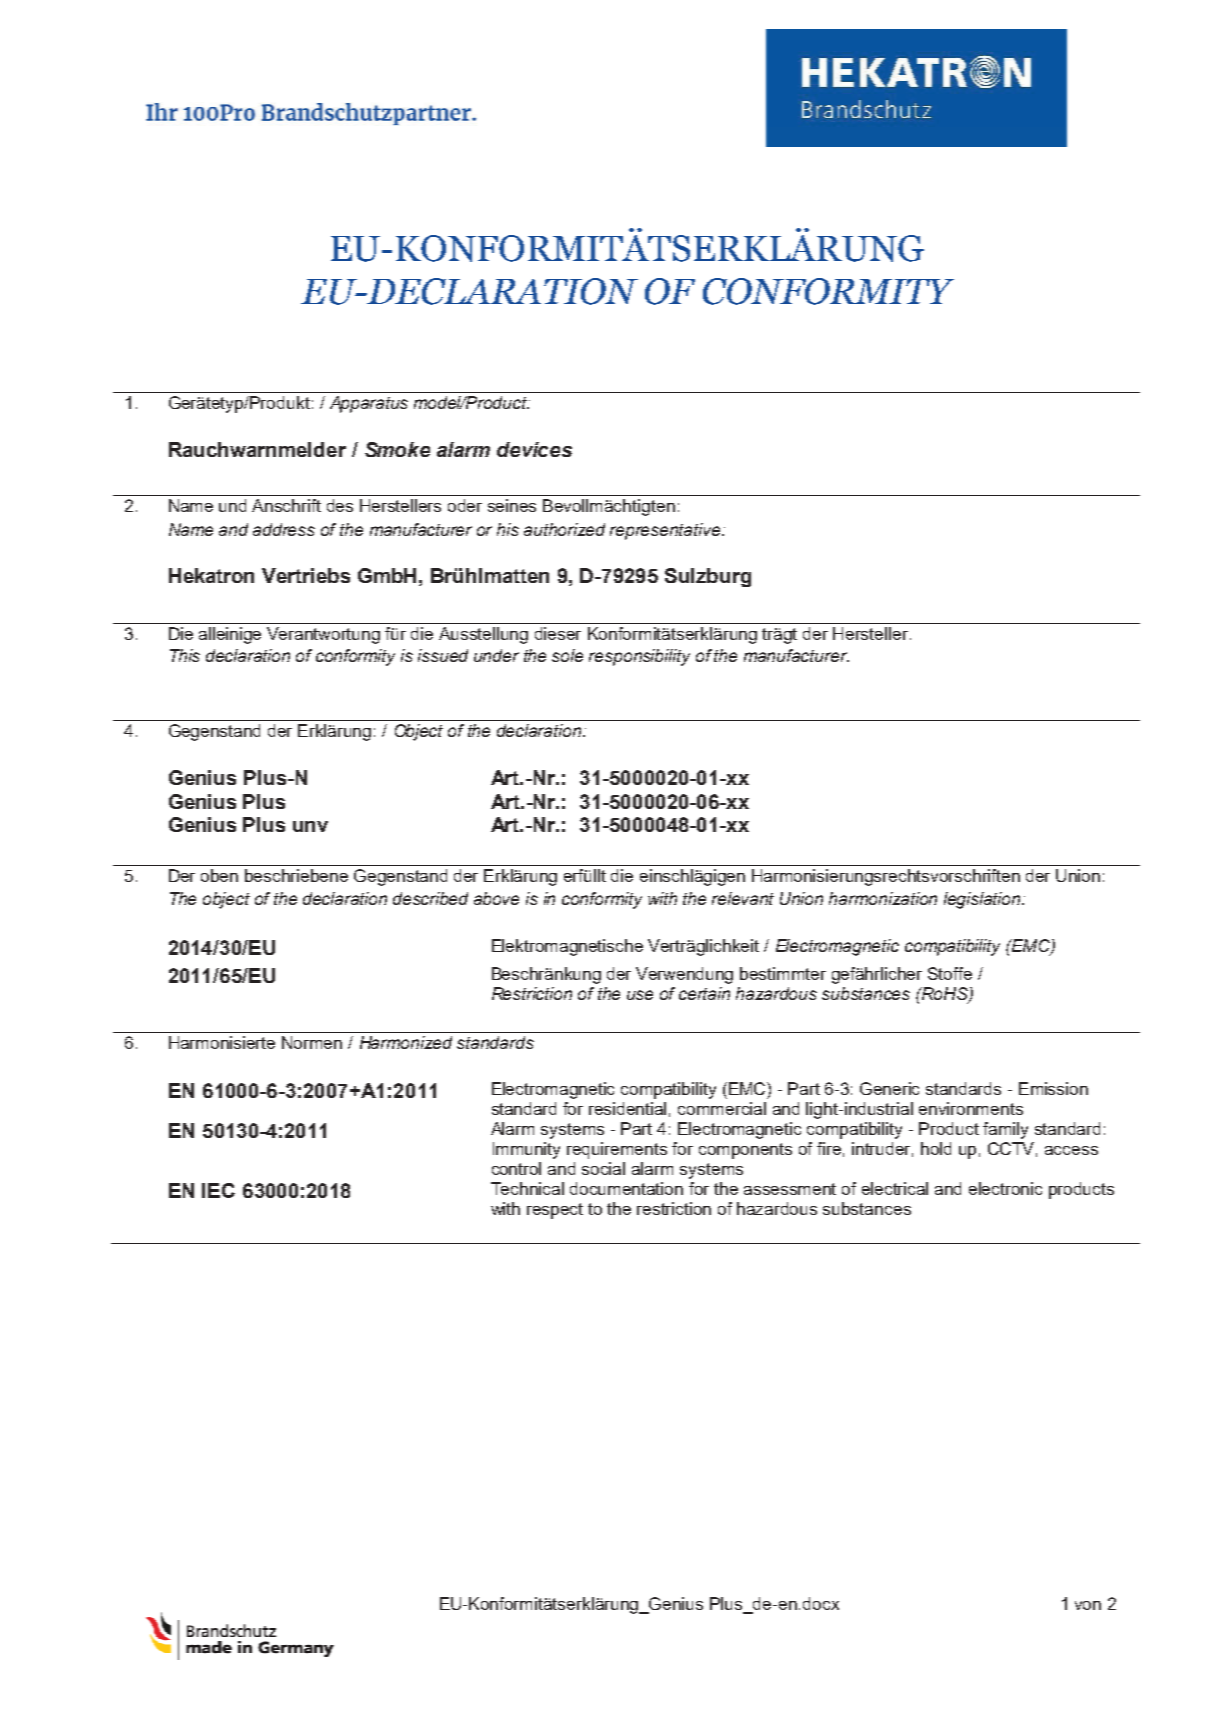 The height and width of the document is (1732, 1224). Describe the element at coordinates (534, 449) in the document. I see `devices` at that location.
